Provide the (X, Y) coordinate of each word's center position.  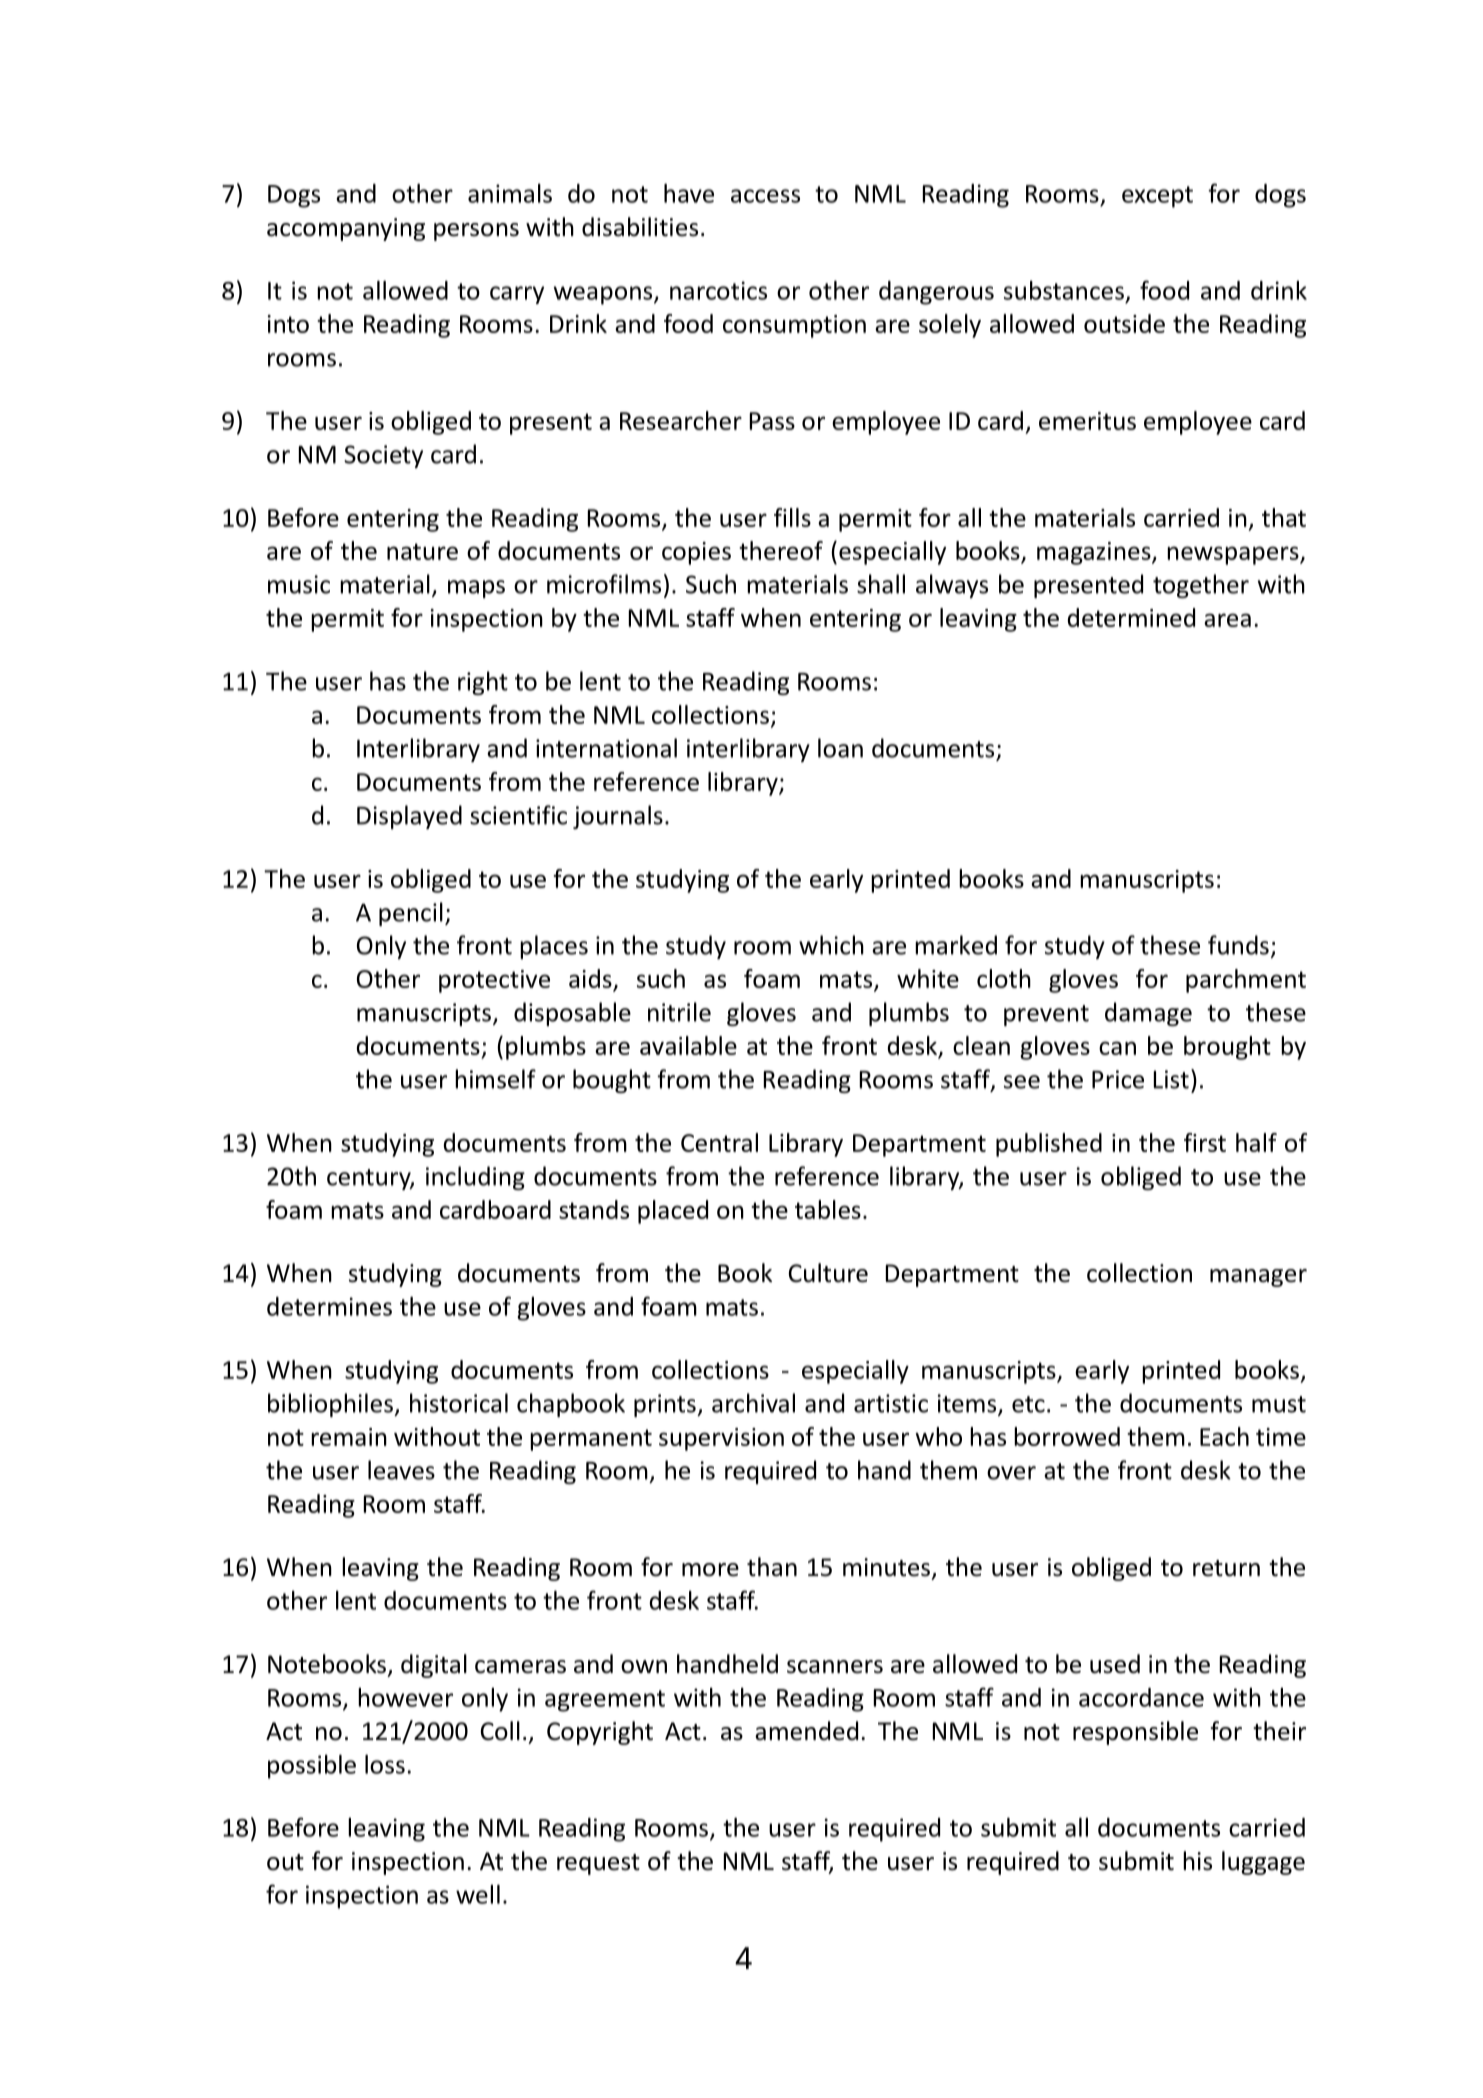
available (688, 1045)
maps (476, 589)
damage (1148, 1014)
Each (1224, 1436)
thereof (781, 550)
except (1157, 197)
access (765, 196)
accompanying (346, 229)
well (478, 1894)
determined (1131, 617)
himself (495, 1079)
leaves (401, 1470)
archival (753, 1403)
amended (806, 1731)
